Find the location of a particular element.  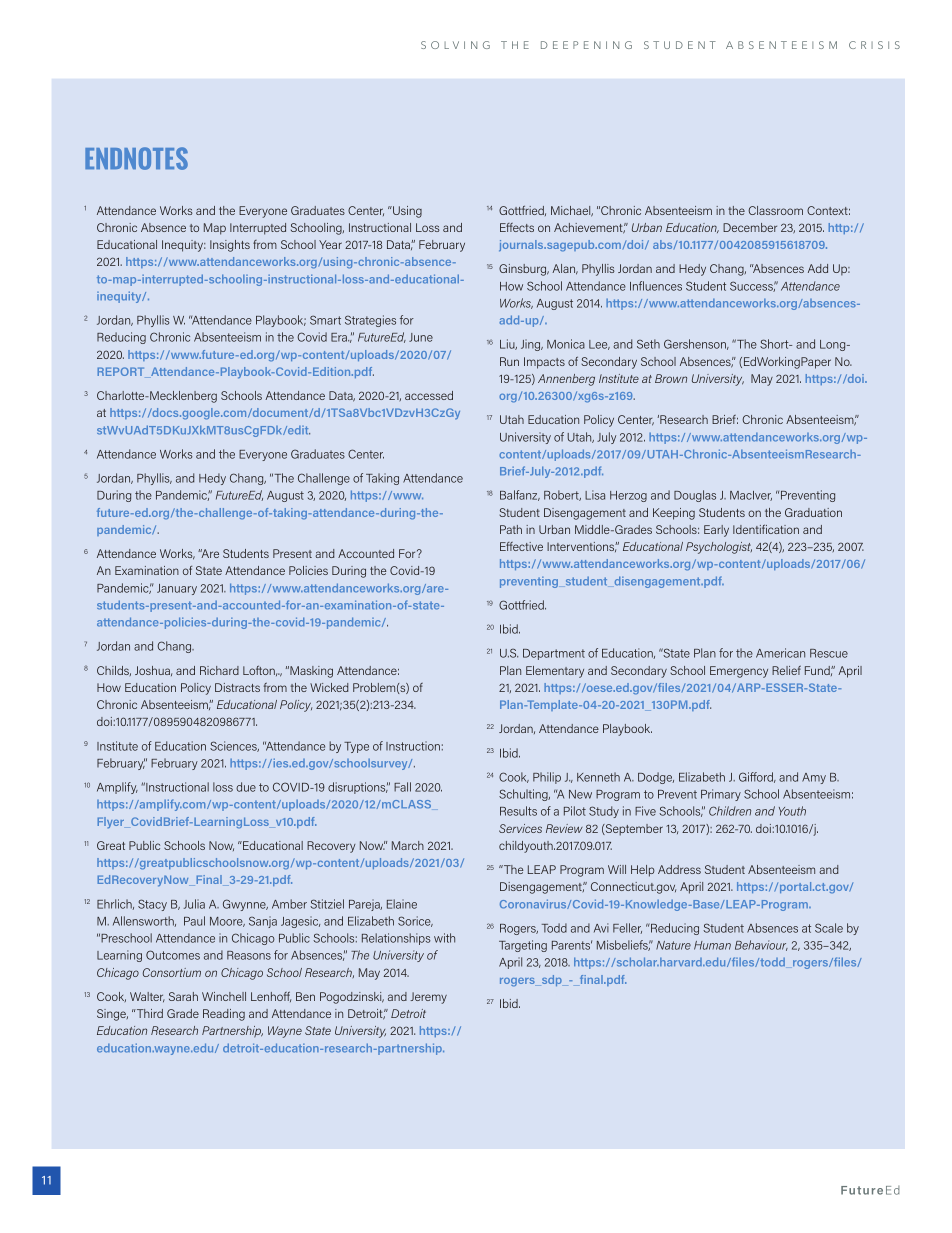

Brown is located at coordinates (671, 378).
